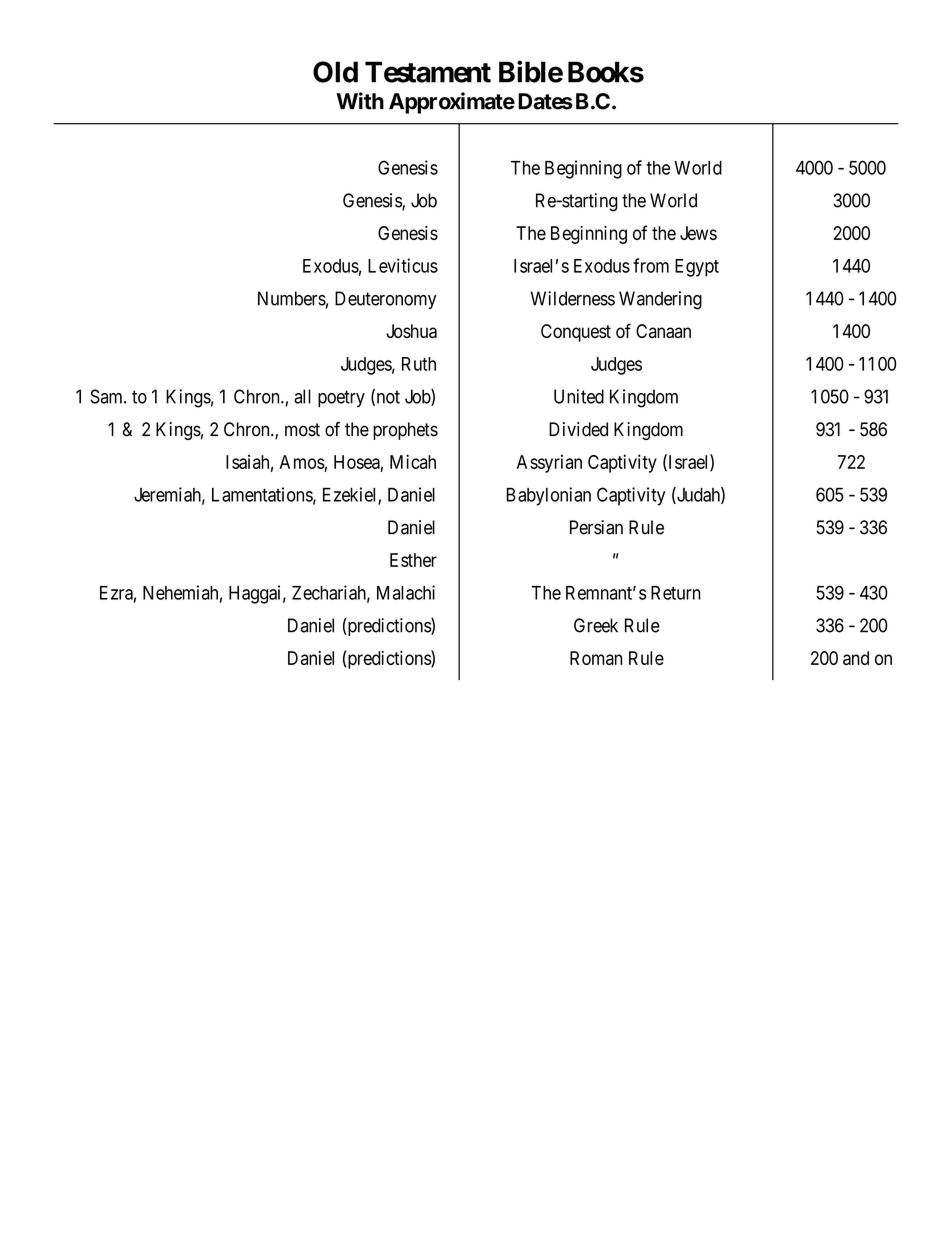  Describe the element at coordinates (596, 658) in the screenshot. I see `Roman` at that location.
